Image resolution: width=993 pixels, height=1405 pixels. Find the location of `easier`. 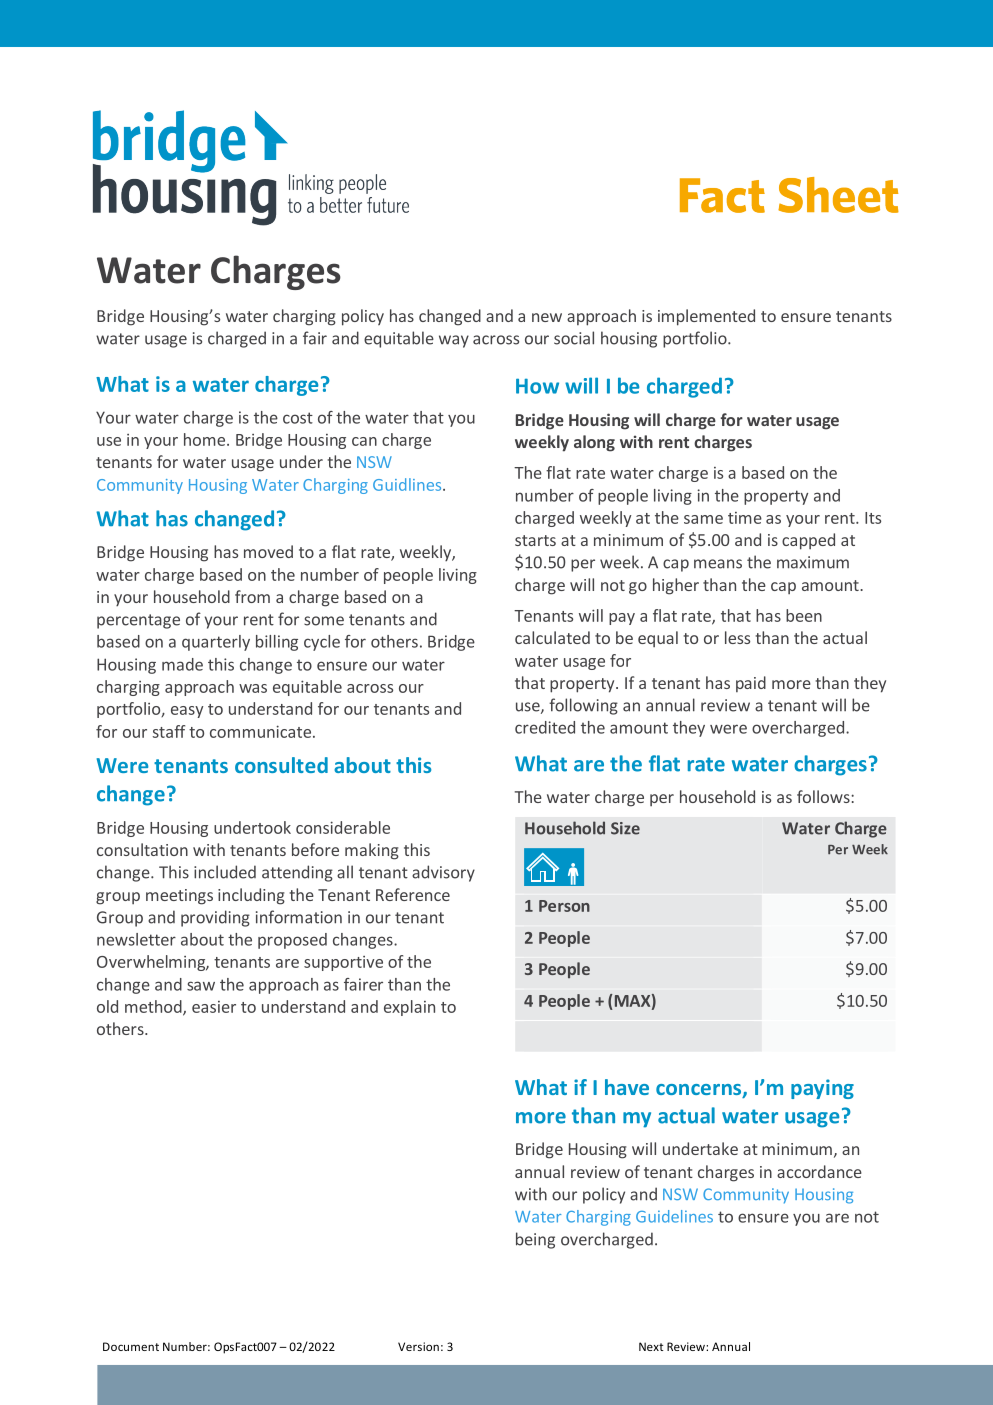

easier is located at coordinates (214, 1007).
